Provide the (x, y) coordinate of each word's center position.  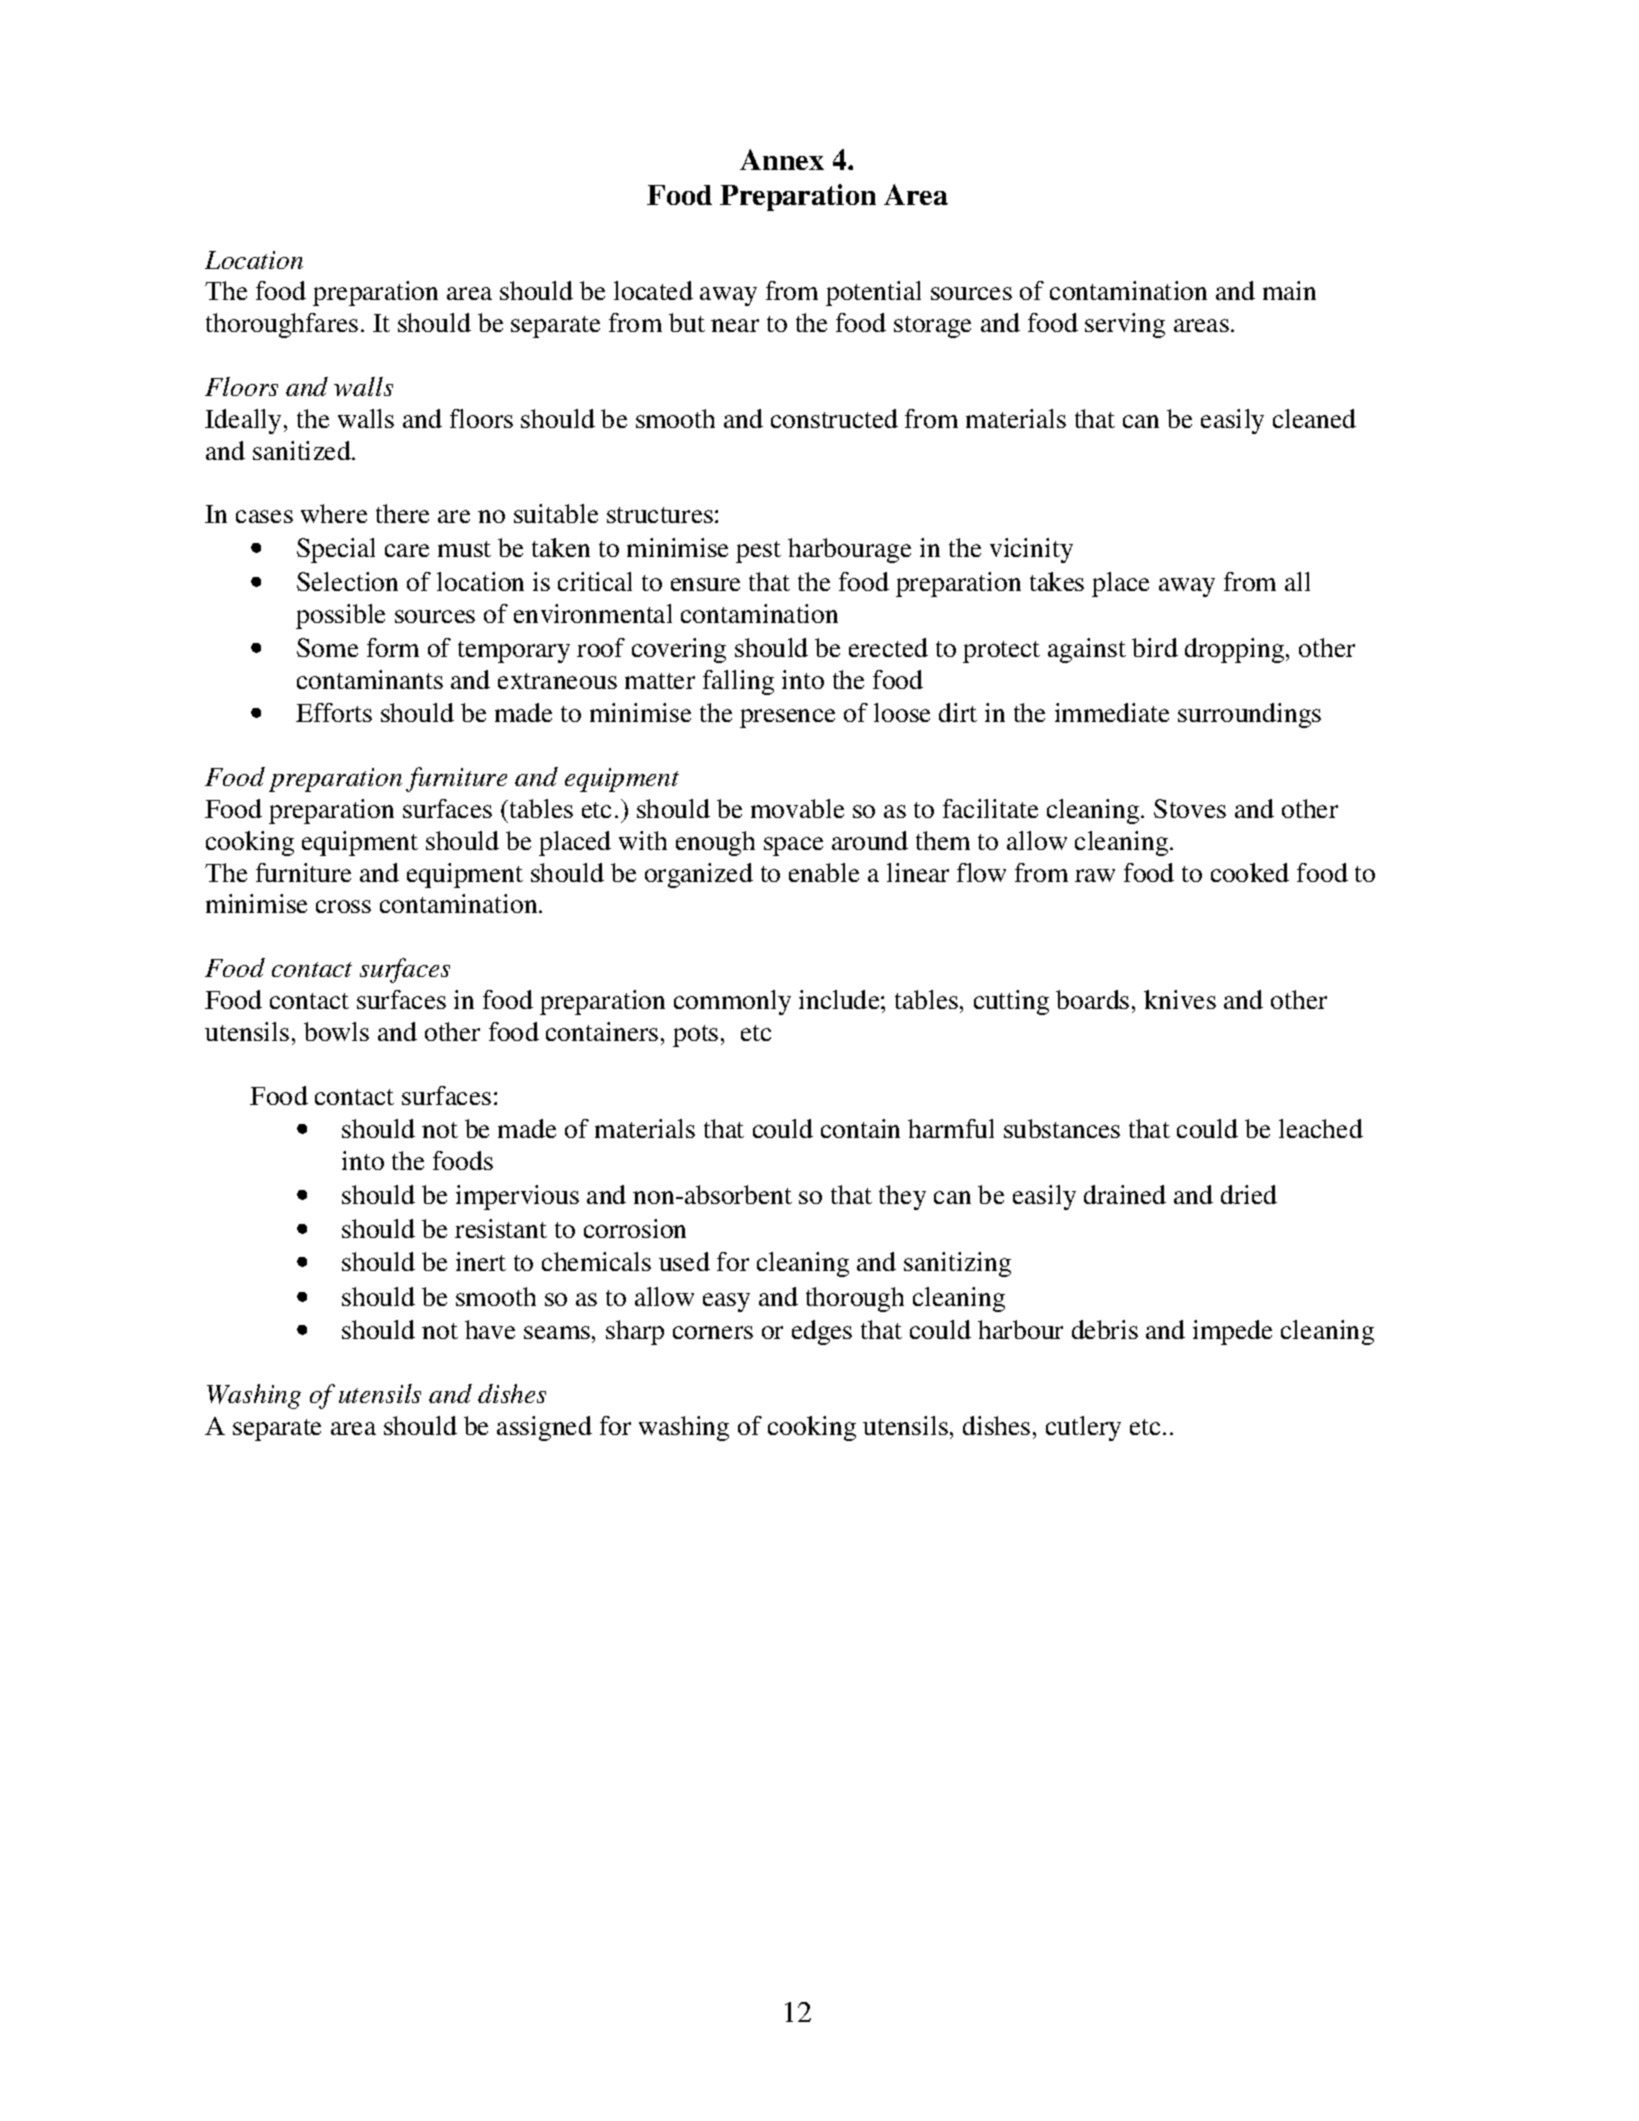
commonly (732, 1002)
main (1289, 290)
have (490, 1329)
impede (1232, 1332)
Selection (347, 581)
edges (822, 1332)
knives (1180, 999)
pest (758, 552)
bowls (336, 1031)
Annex (782, 159)
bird (1155, 647)
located (653, 290)
